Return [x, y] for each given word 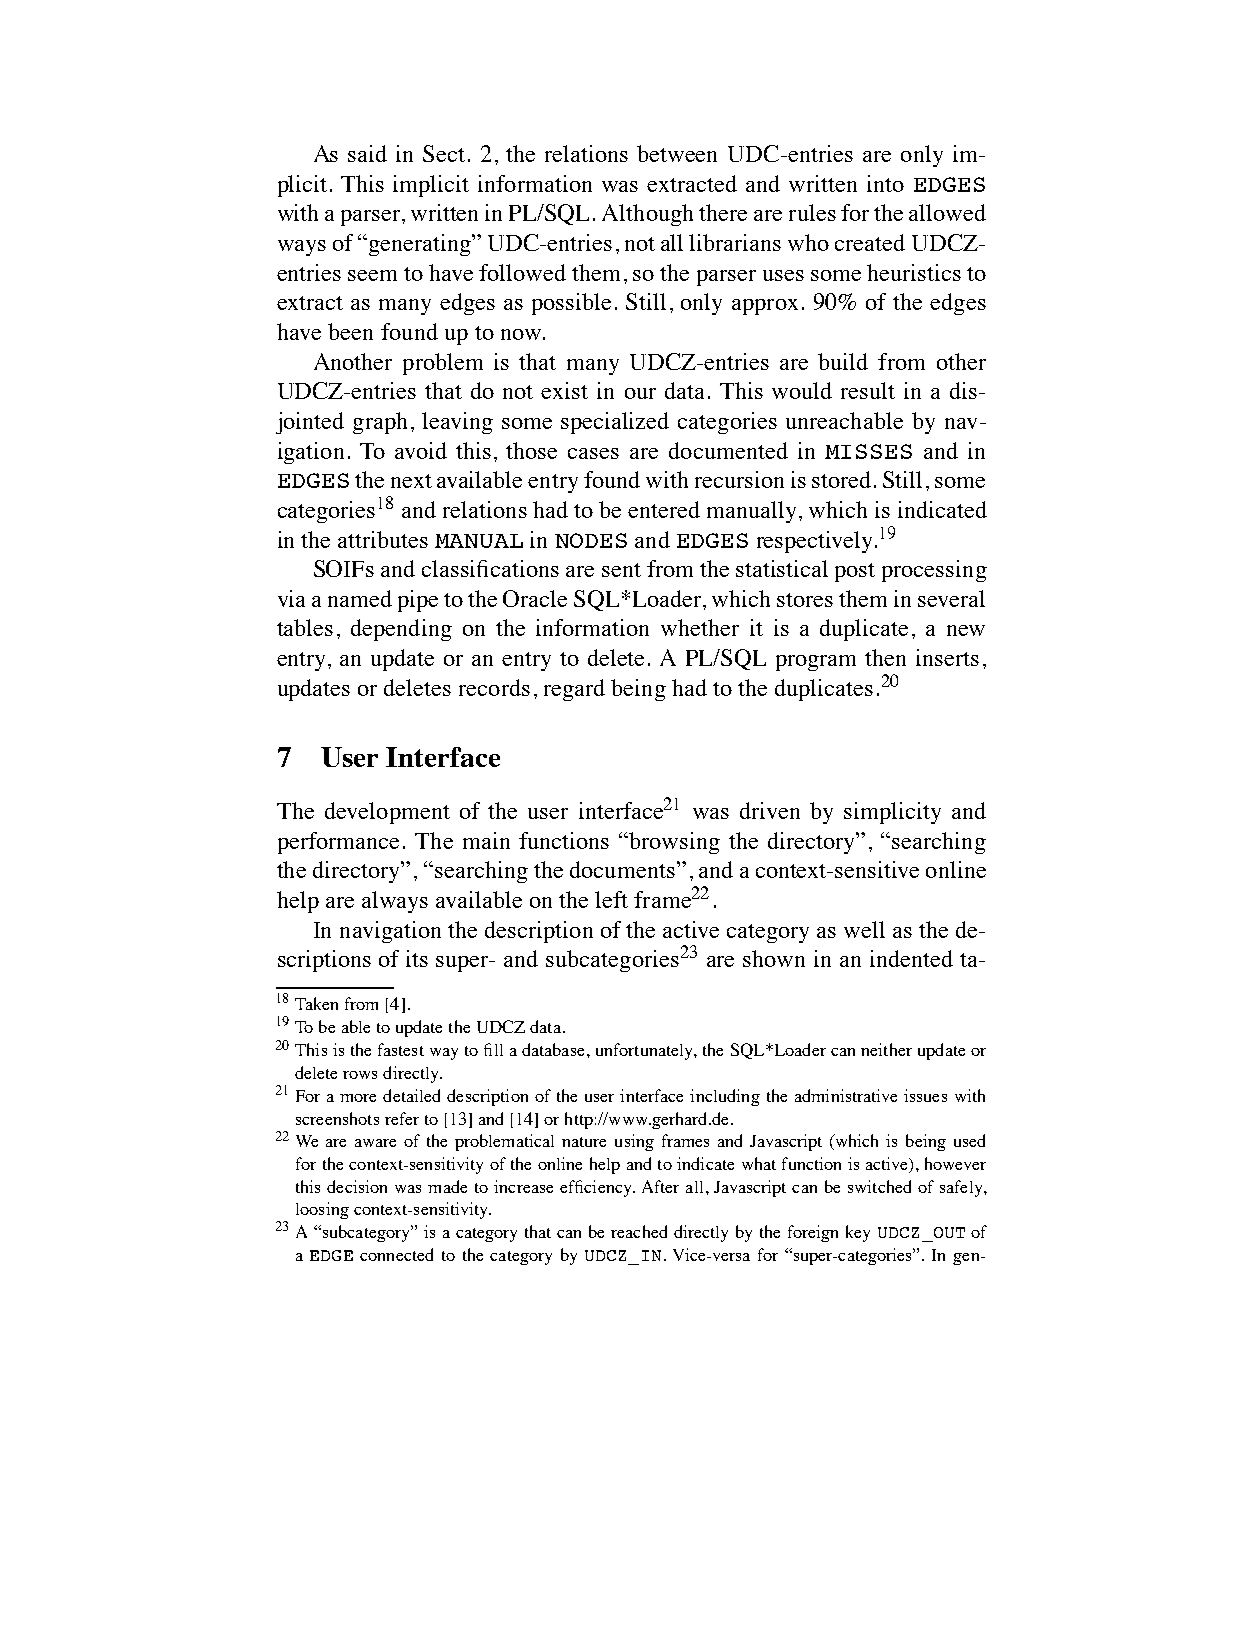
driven [770, 810]
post [855, 572]
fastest [401, 1049]
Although [647, 215]
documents [622, 869]
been [350, 331]
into [885, 183]
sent [621, 570]
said [367, 153]
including [725, 1097]
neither [886, 1049]
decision [357, 1186]
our [640, 393]
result [868, 390]
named [360, 598]
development [387, 813]
